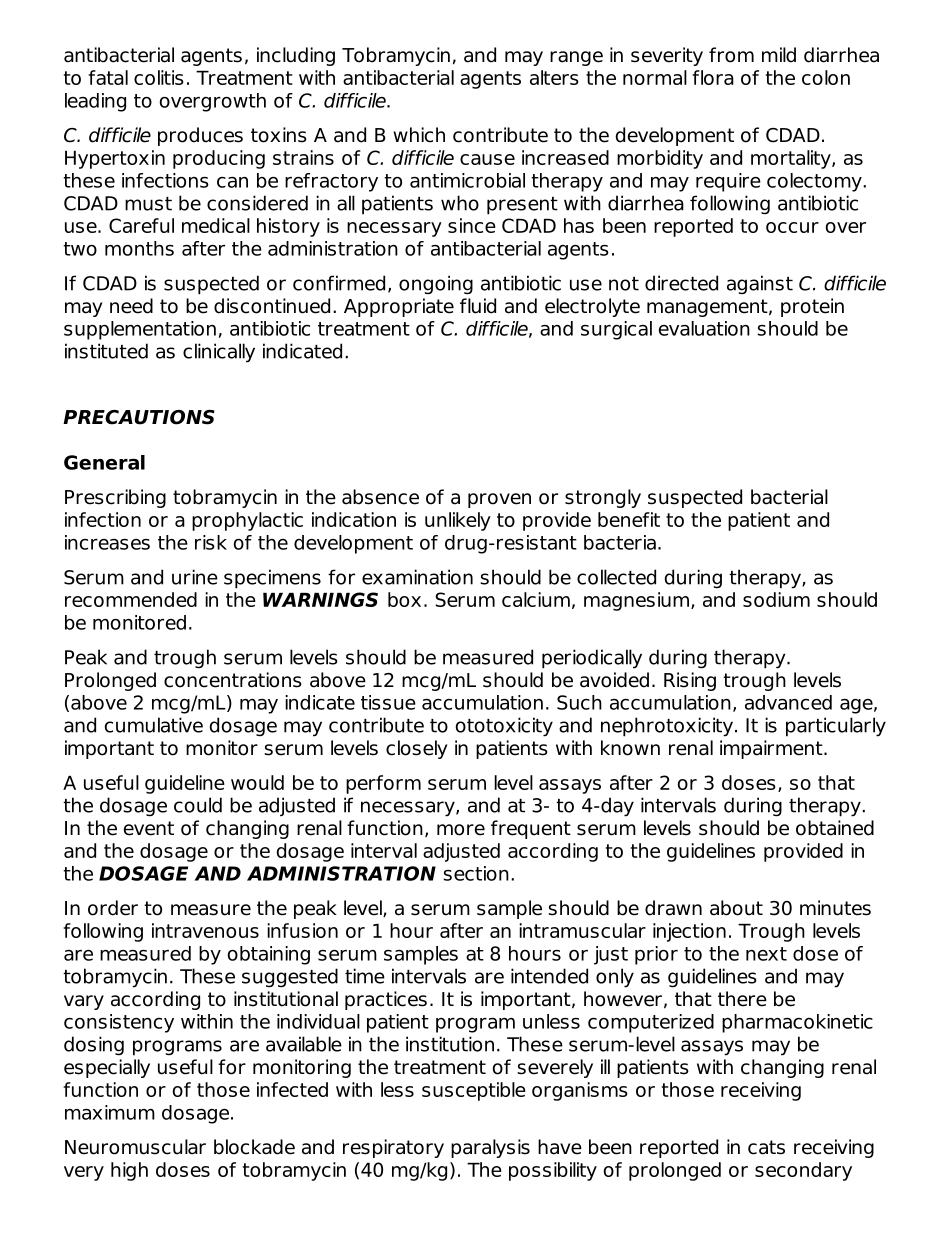 The image size is (952, 1233). What do you see at coordinates (131, 599) in the page?
I see `recommended` at bounding box center [131, 599].
